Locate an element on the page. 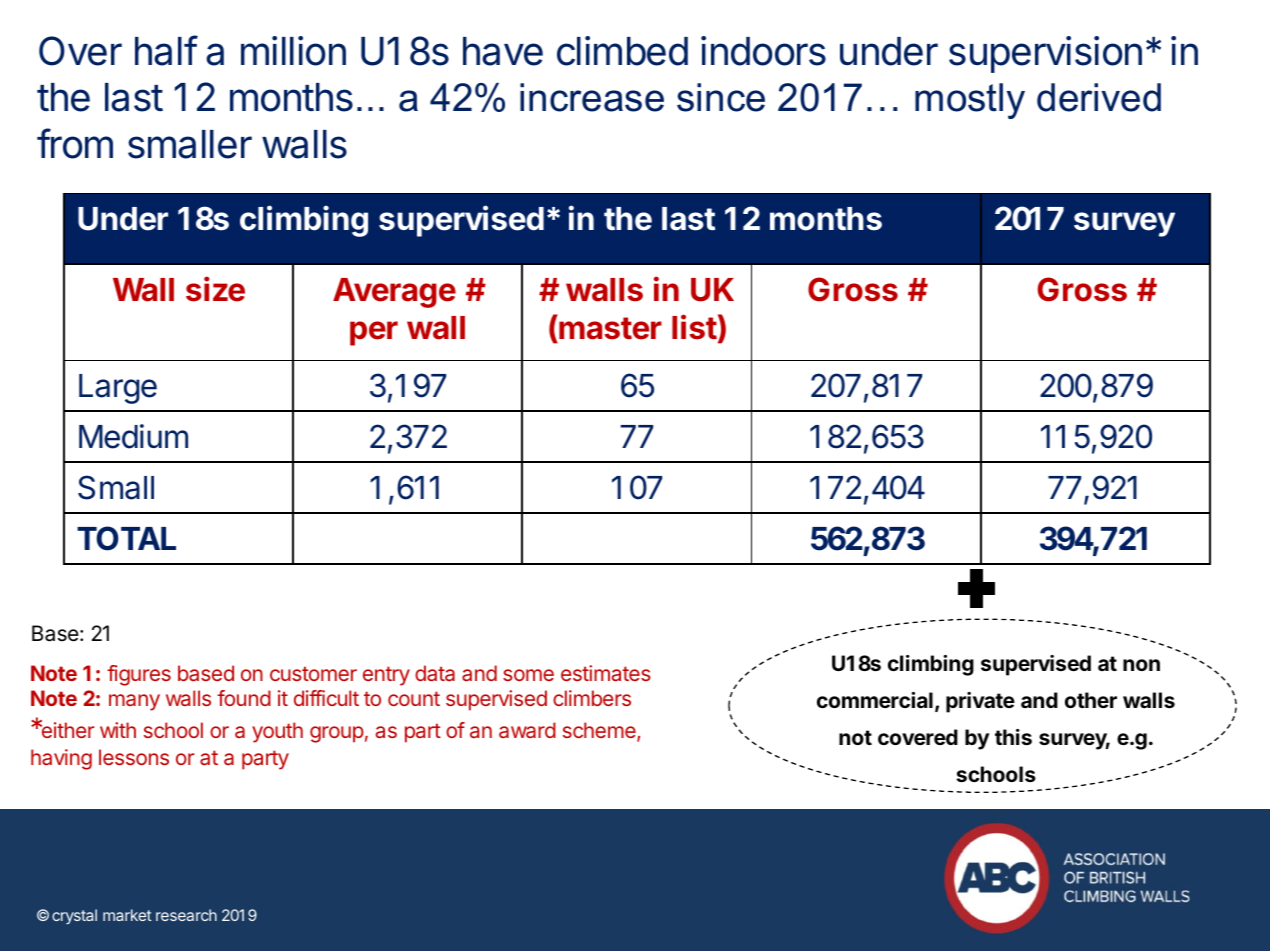  figures is located at coordinates (139, 675).
